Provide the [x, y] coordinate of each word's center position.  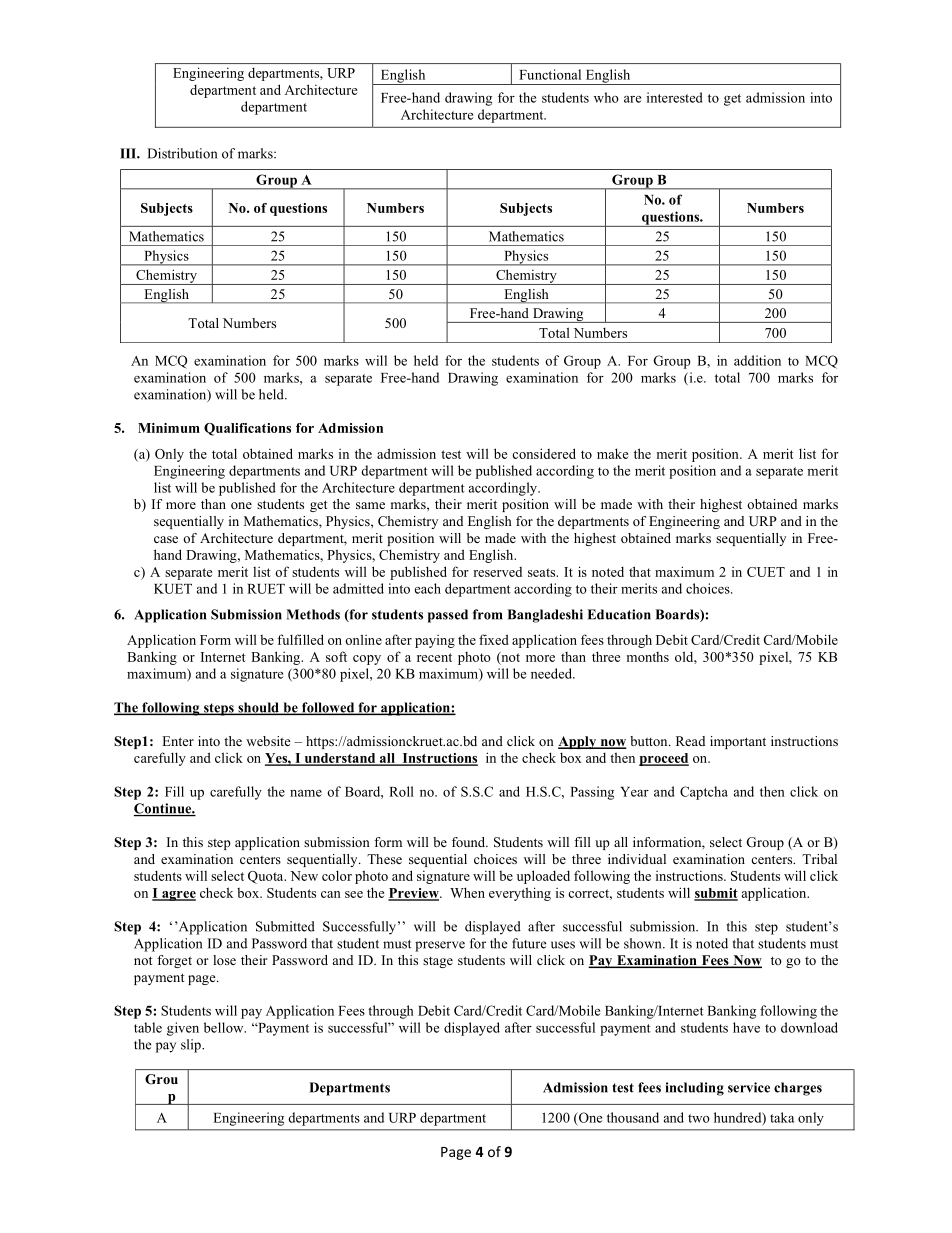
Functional [550, 74]
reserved [497, 572]
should [258, 708]
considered [544, 453]
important [738, 742]
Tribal [819, 859]
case [166, 539]
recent [434, 657]
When [467, 892]
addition [757, 360]
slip [192, 1046]
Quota [267, 877]
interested [675, 97]
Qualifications [247, 429]
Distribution [182, 153]
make [612, 453]
